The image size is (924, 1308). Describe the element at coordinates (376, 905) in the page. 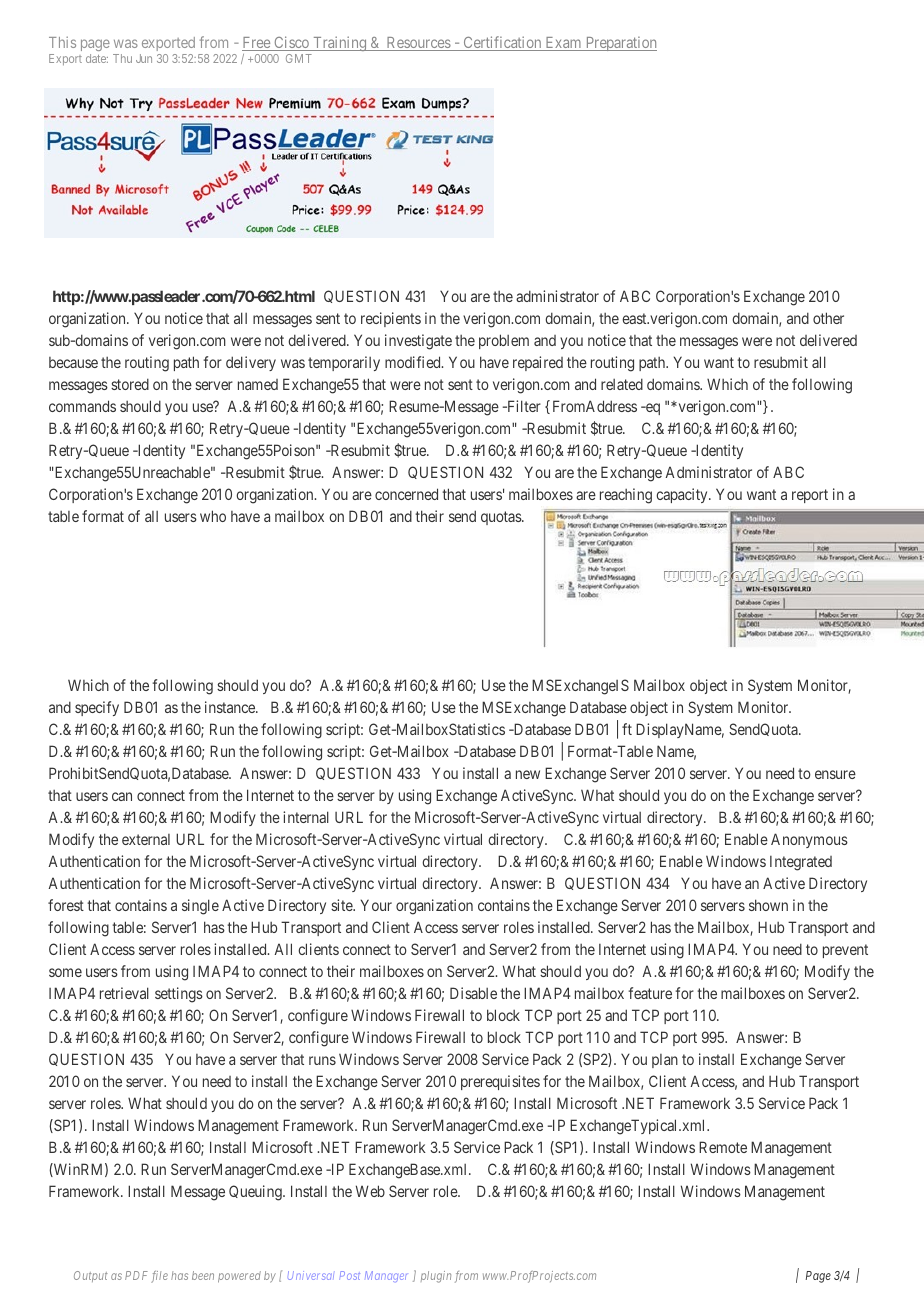

I see `Your` at that location.
